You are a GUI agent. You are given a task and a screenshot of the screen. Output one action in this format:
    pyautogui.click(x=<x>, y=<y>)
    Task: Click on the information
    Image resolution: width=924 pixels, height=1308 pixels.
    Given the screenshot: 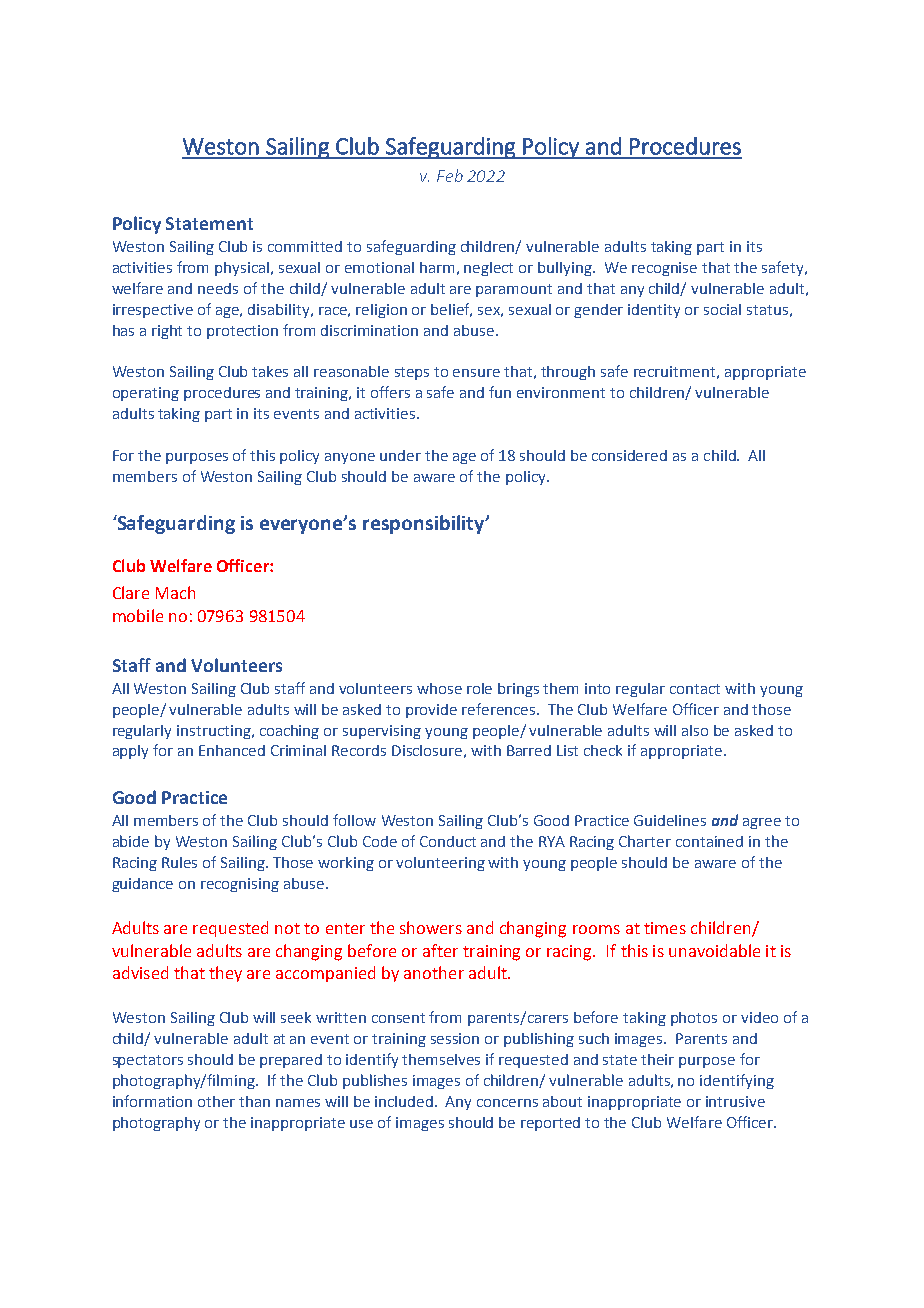 What is the action you would take?
    pyautogui.click(x=152, y=1101)
